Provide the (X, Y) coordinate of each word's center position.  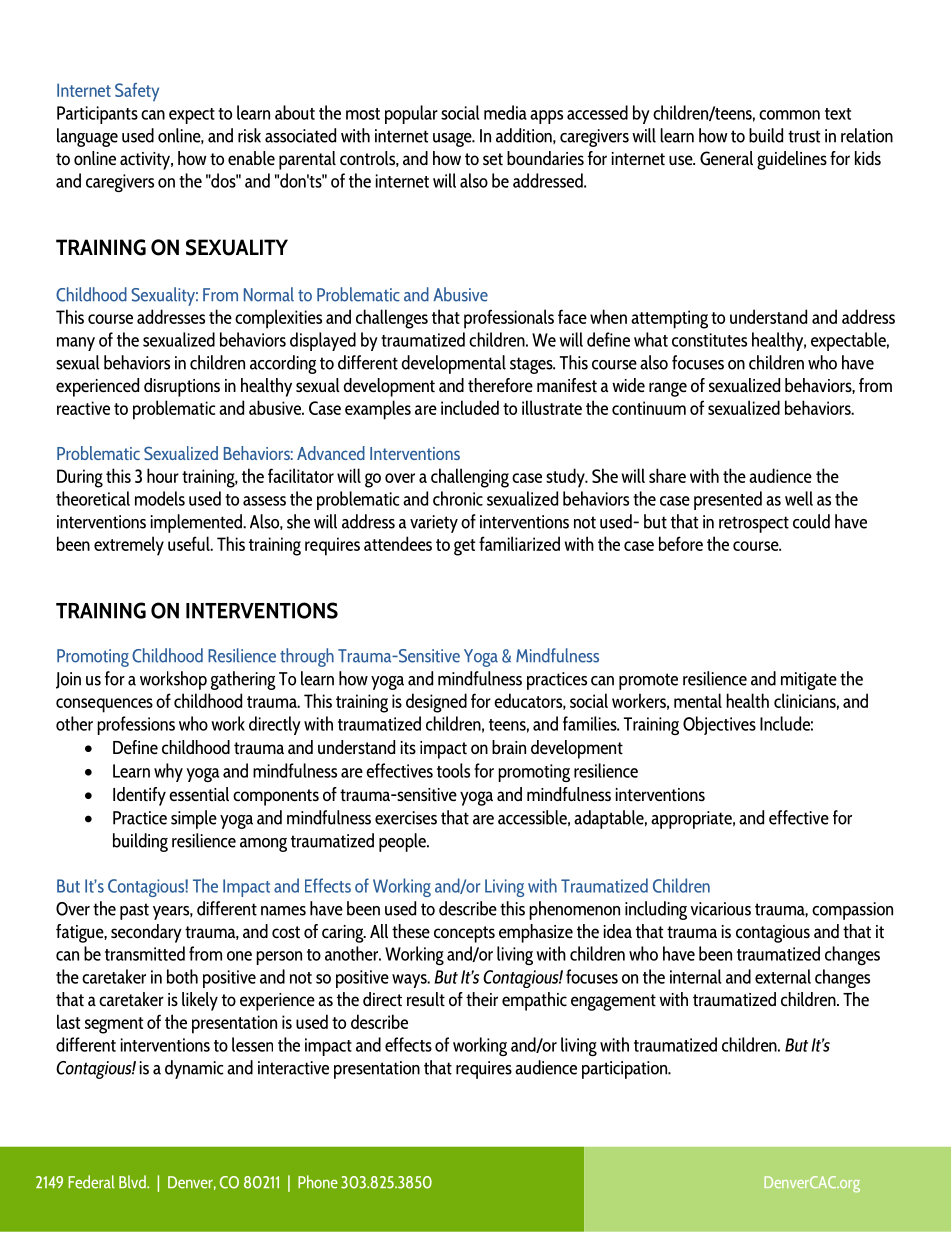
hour (163, 475)
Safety (137, 92)
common (789, 115)
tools (453, 770)
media (505, 112)
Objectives (719, 725)
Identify (139, 796)
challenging (470, 478)
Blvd (133, 1182)
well (799, 498)
